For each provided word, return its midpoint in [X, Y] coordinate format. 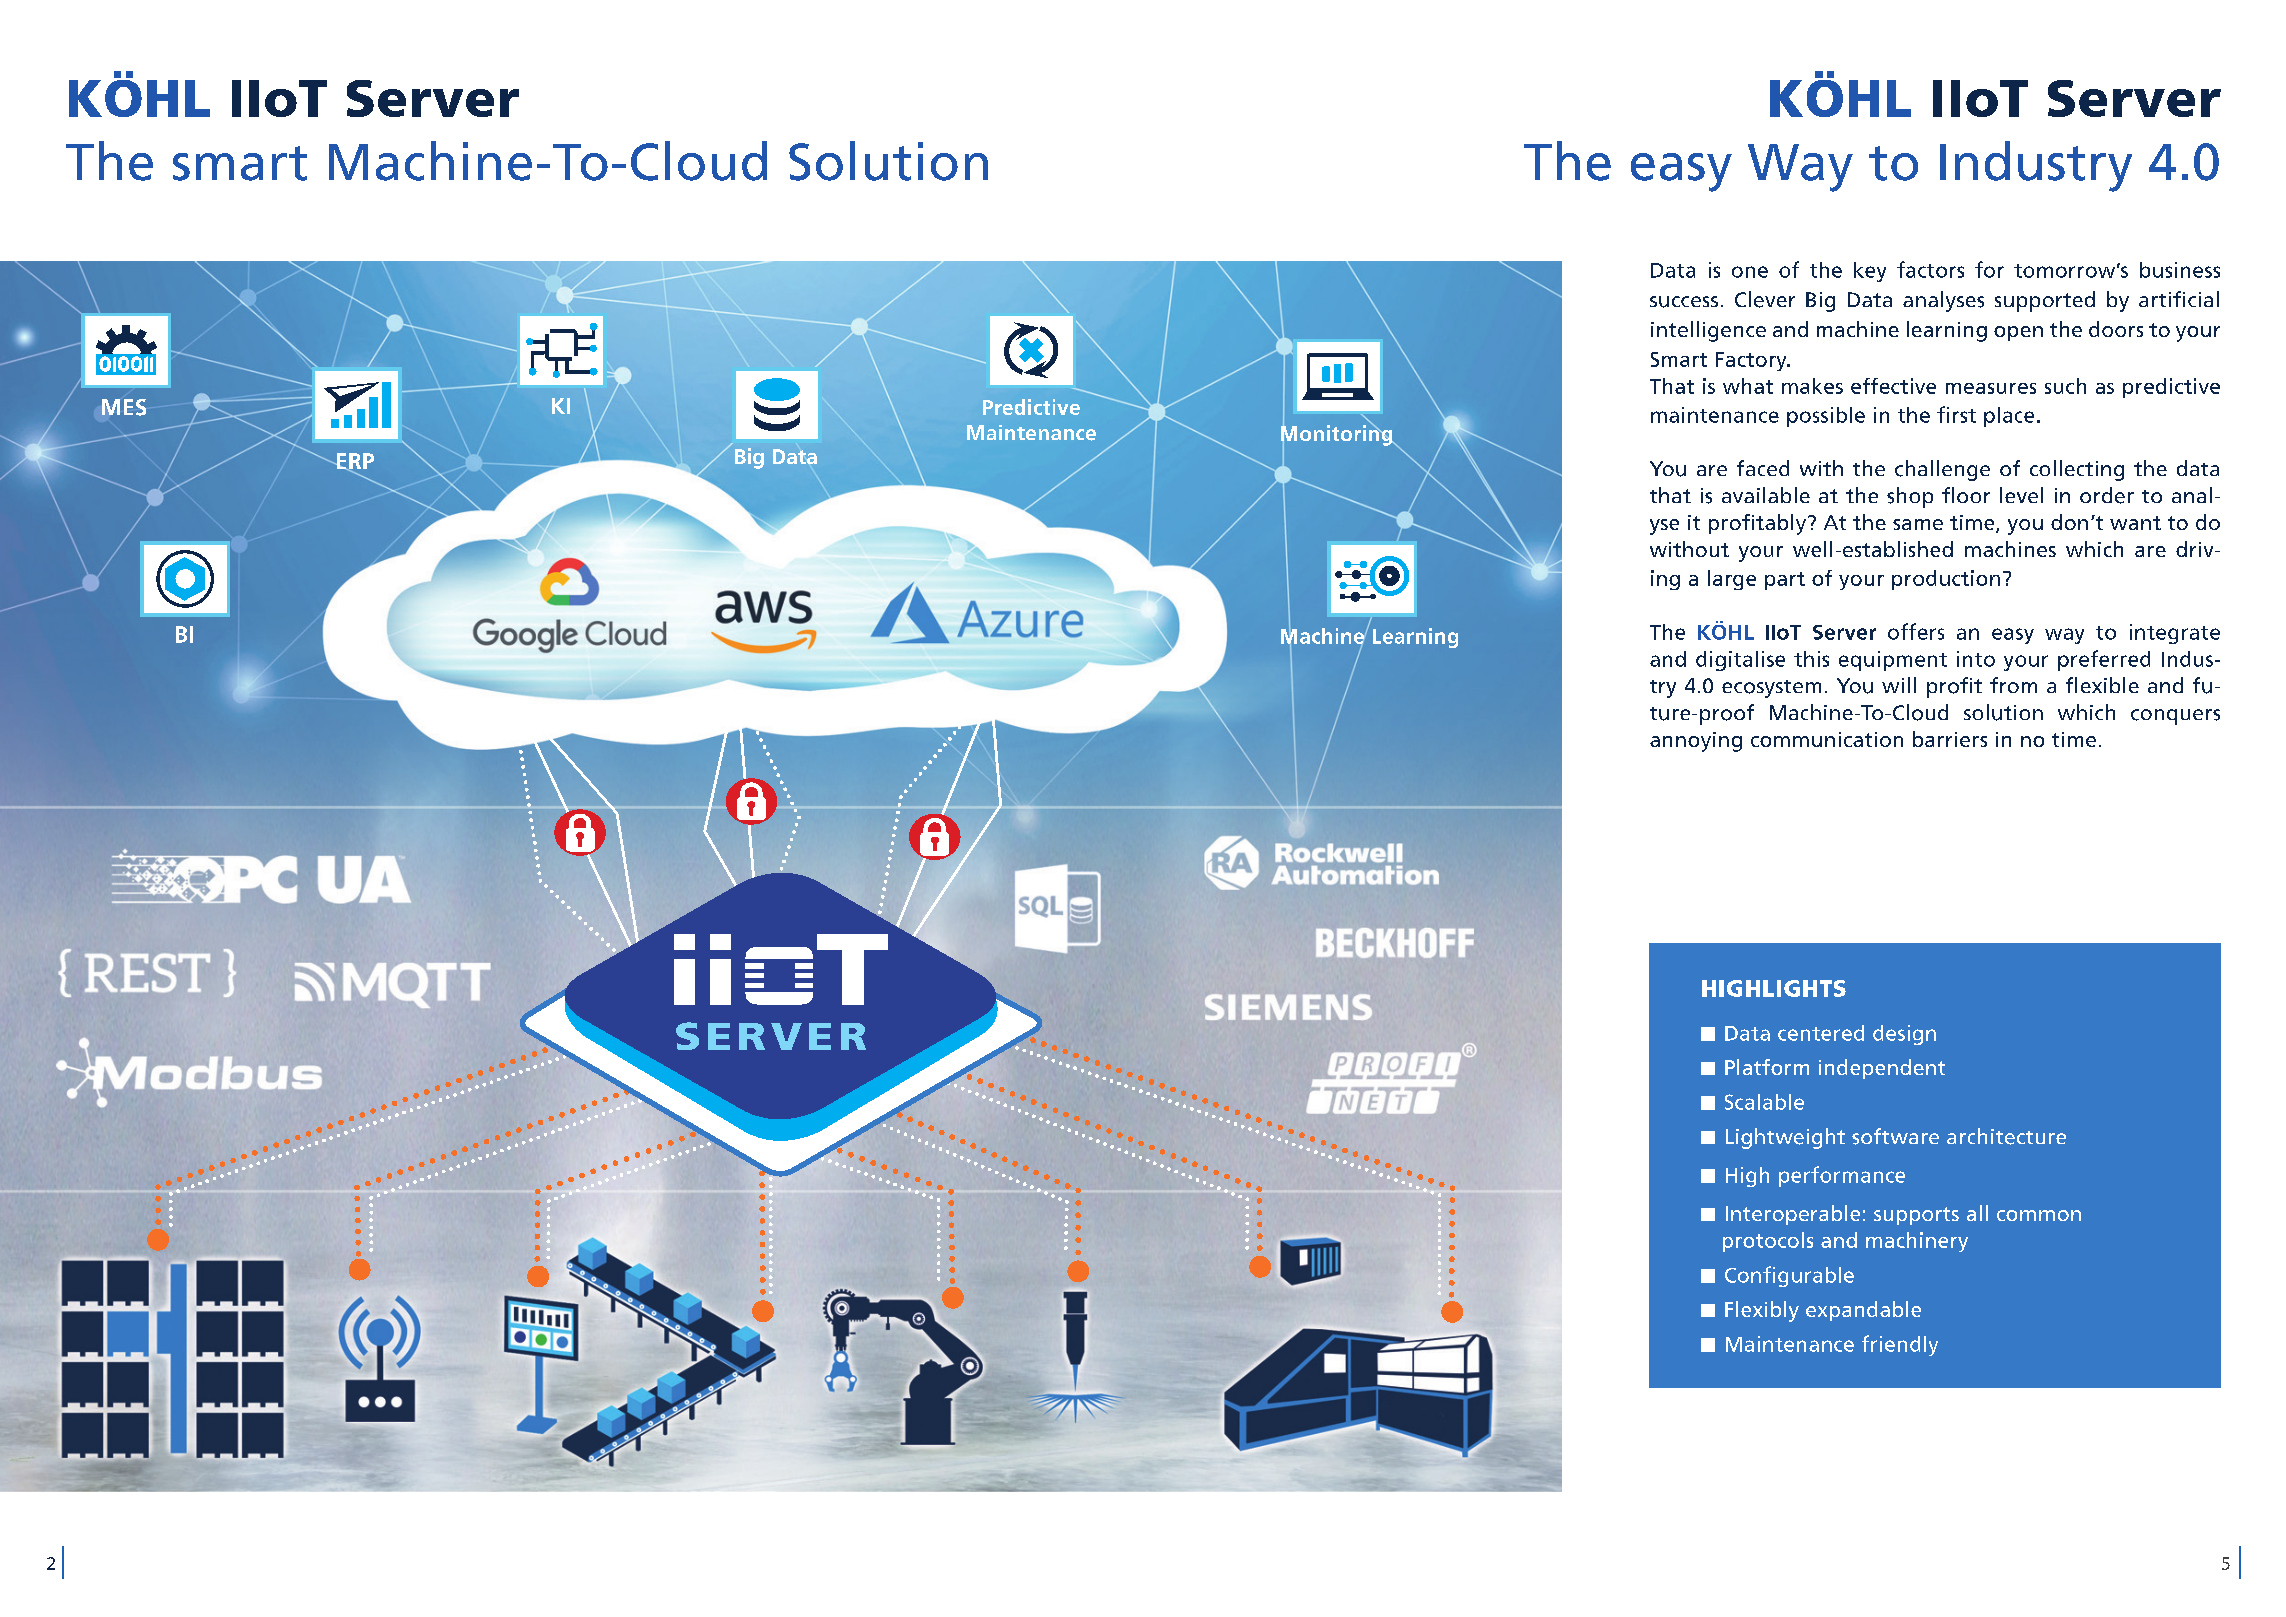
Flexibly [1762, 1311]
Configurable [1789, 1276]
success [1684, 302]
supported [2045, 301]
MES [124, 407]
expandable [1863, 1311]
